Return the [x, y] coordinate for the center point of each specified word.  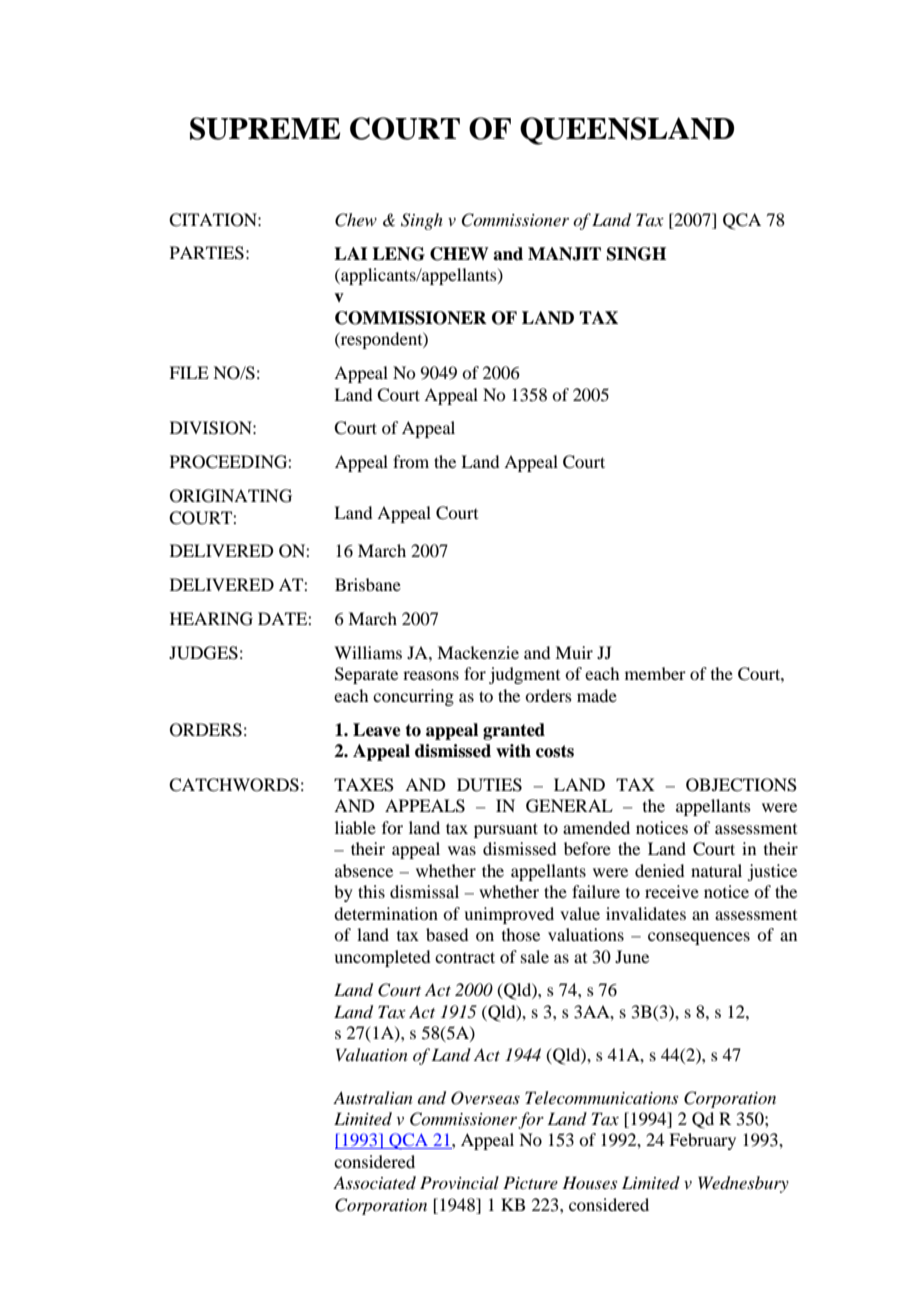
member [655, 673]
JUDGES [203, 653]
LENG [398, 254]
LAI [351, 253]
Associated [374, 1182]
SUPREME [265, 128]
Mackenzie [478, 652]
